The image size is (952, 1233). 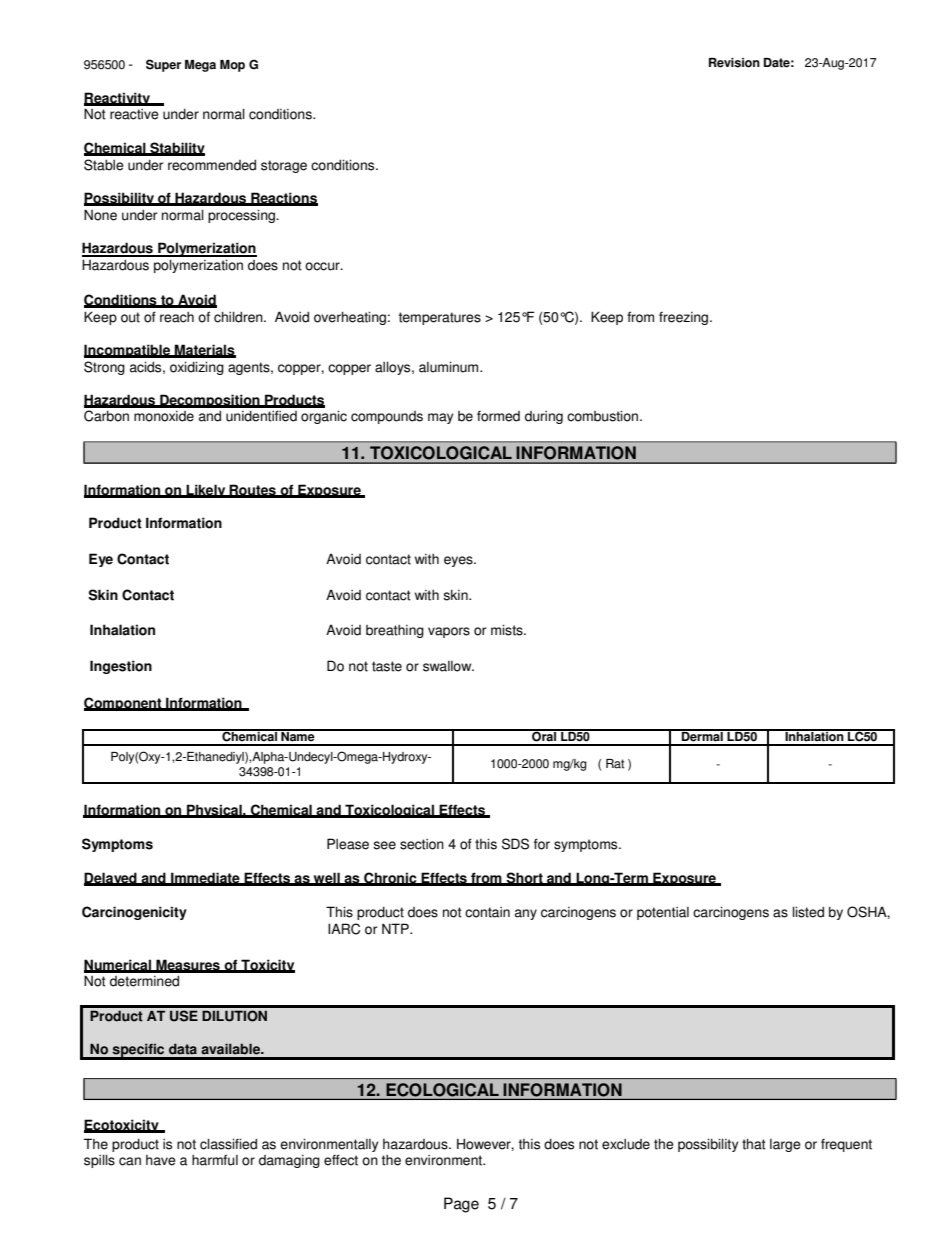 I want to click on mists, so click(x=508, y=630).
